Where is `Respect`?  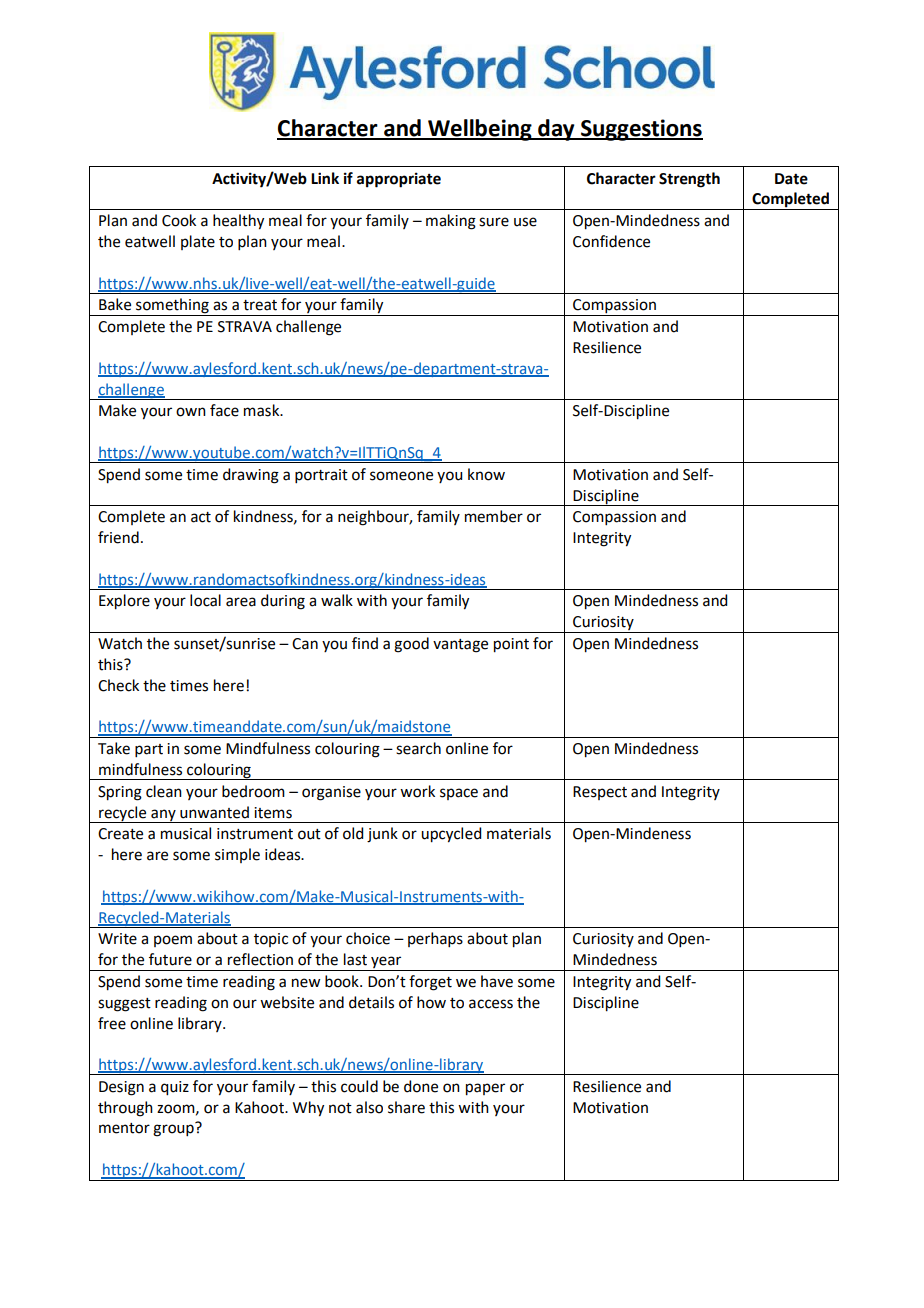
Respect is located at coordinates (600, 793).
